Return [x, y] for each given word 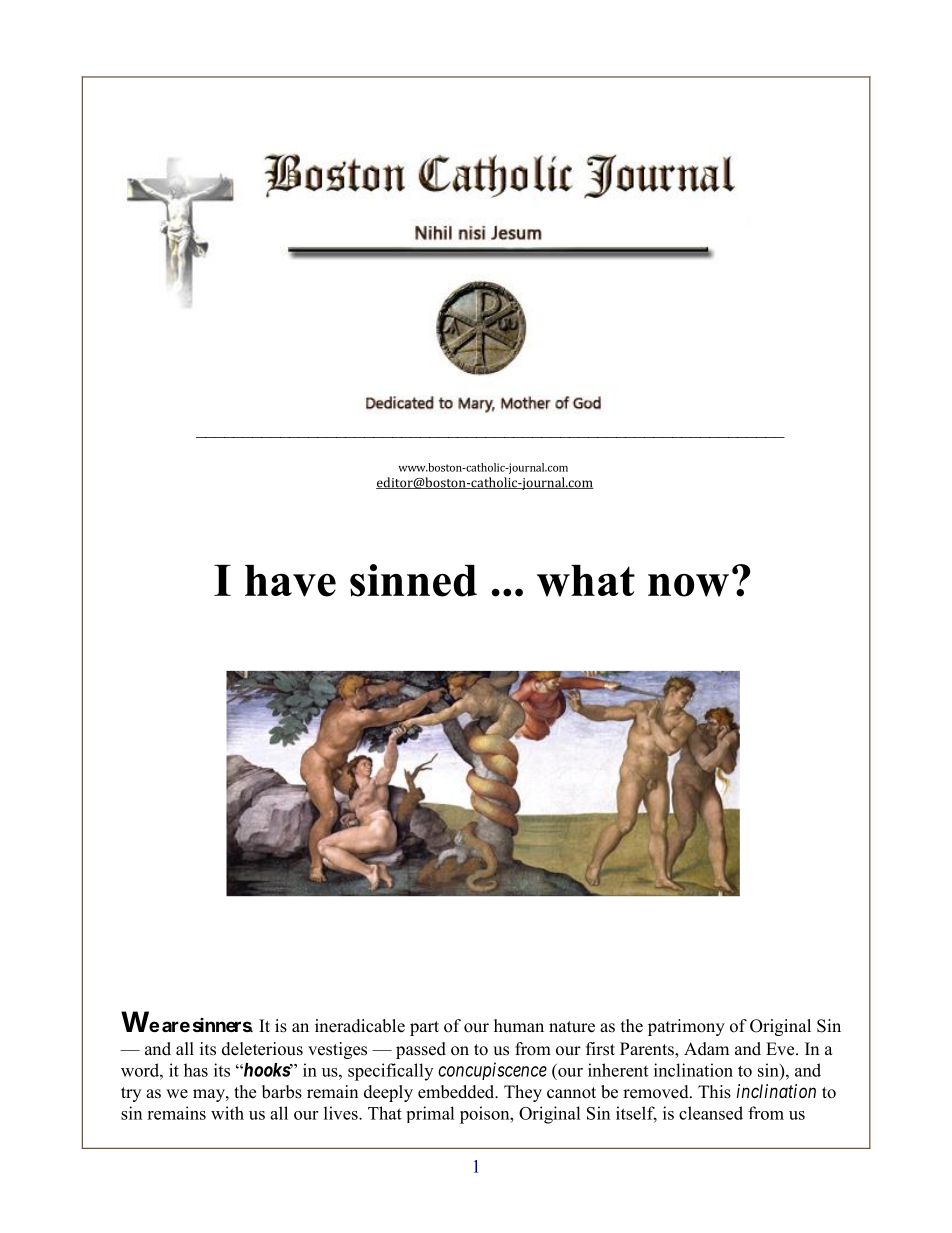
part [424, 1028]
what [586, 581]
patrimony [686, 1027]
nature [572, 1027]
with [227, 1113]
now [688, 585]
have [290, 581]
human [519, 1026]
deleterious [262, 1049]
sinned [413, 580]
